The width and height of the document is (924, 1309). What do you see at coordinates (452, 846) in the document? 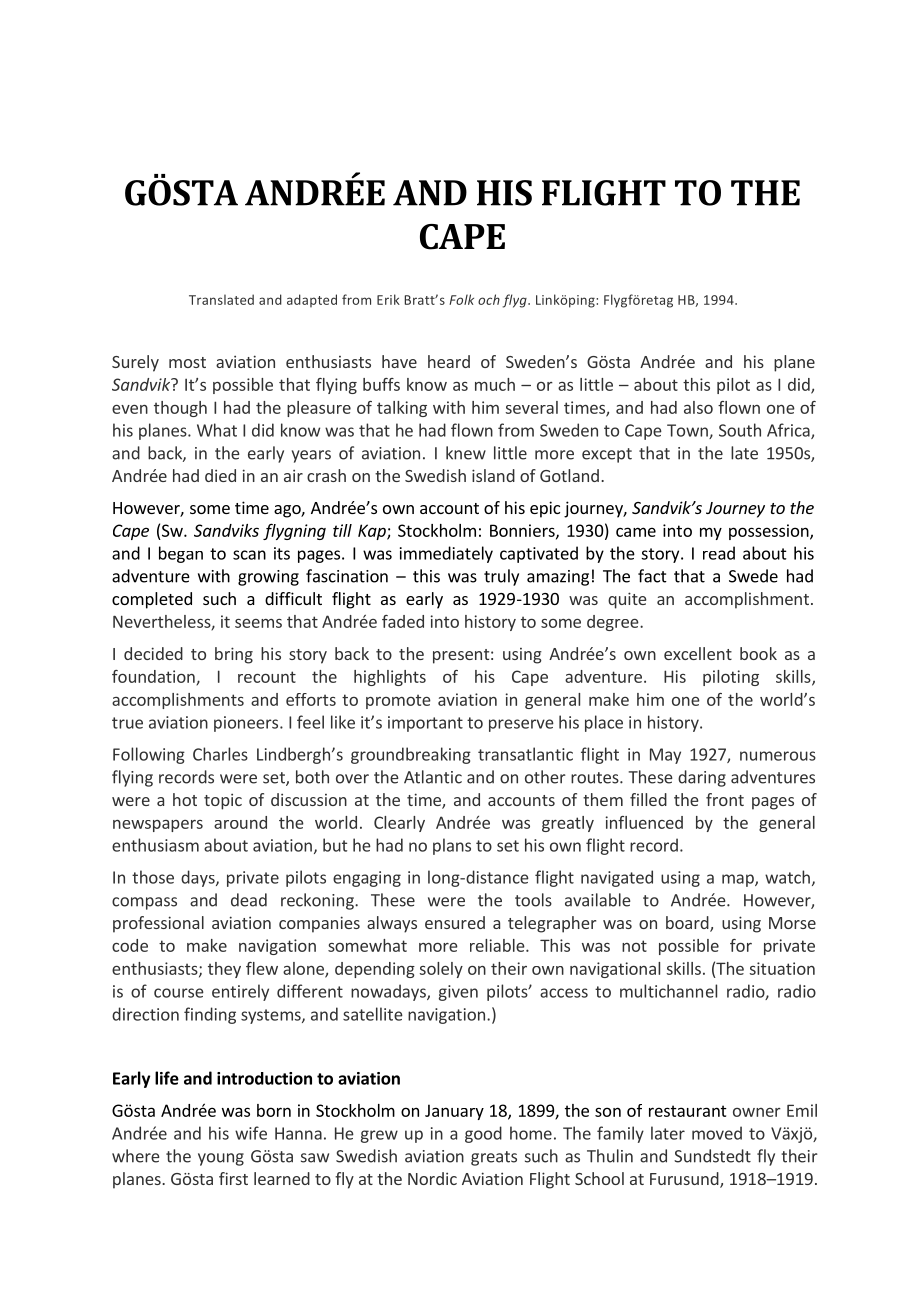
I see `plans` at bounding box center [452, 846].
